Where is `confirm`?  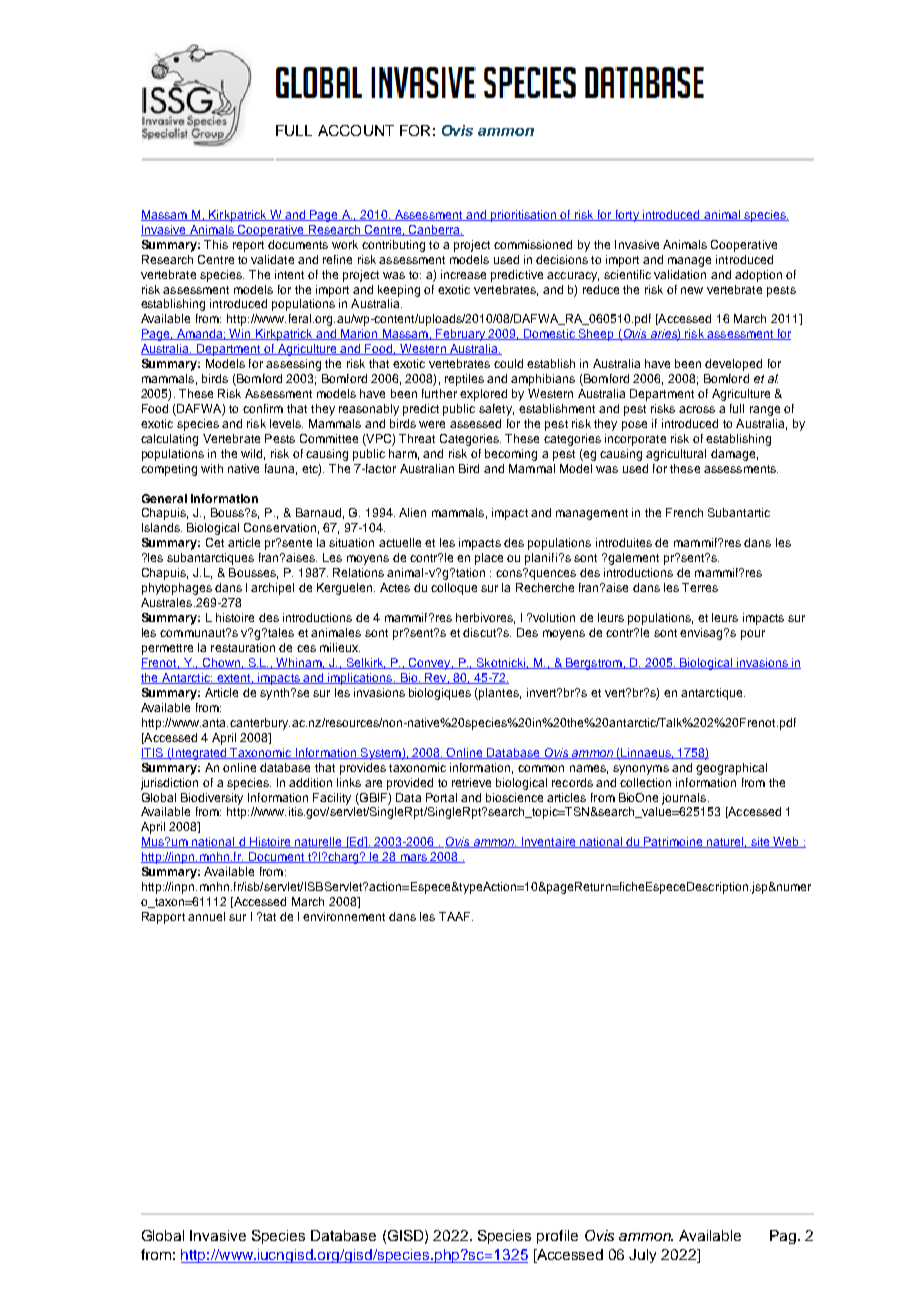
confirm is located at coordinates (263, 408).
